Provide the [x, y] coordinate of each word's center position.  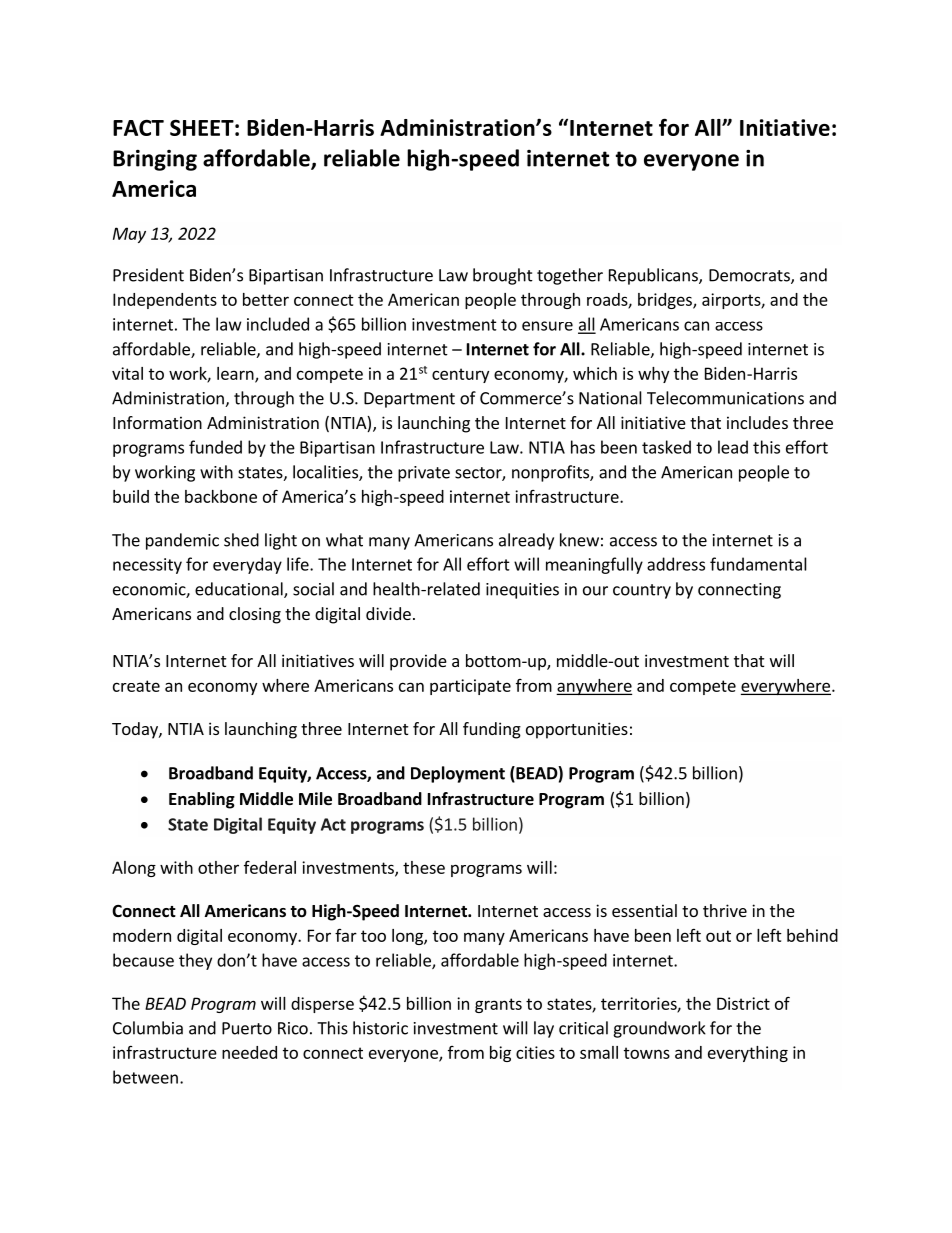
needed [249, 1052]
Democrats [750, 276]
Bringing [155, 160]
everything [748, 1054]
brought [503, 276]
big [500, 1054]
